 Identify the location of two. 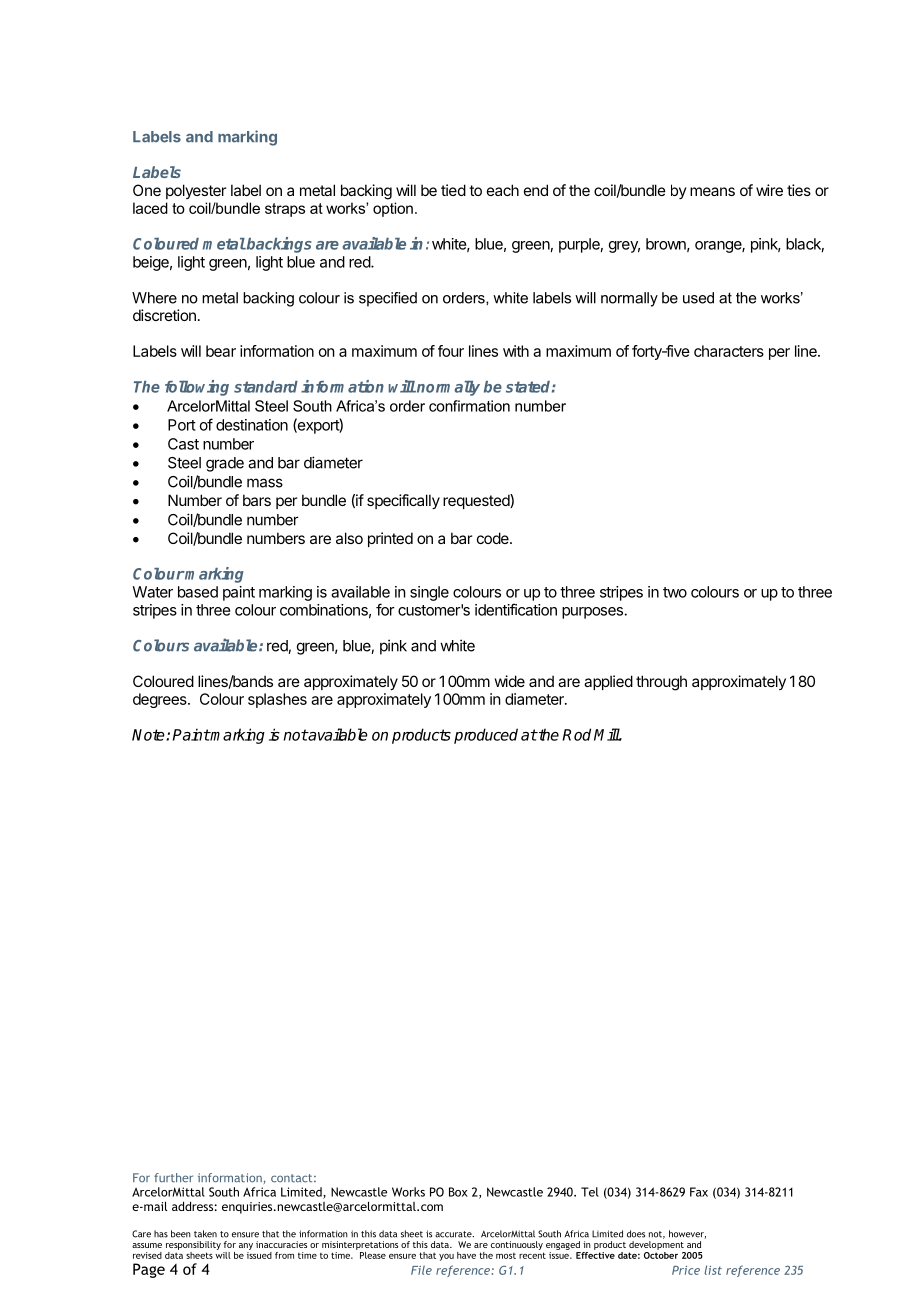
(675, 592).
